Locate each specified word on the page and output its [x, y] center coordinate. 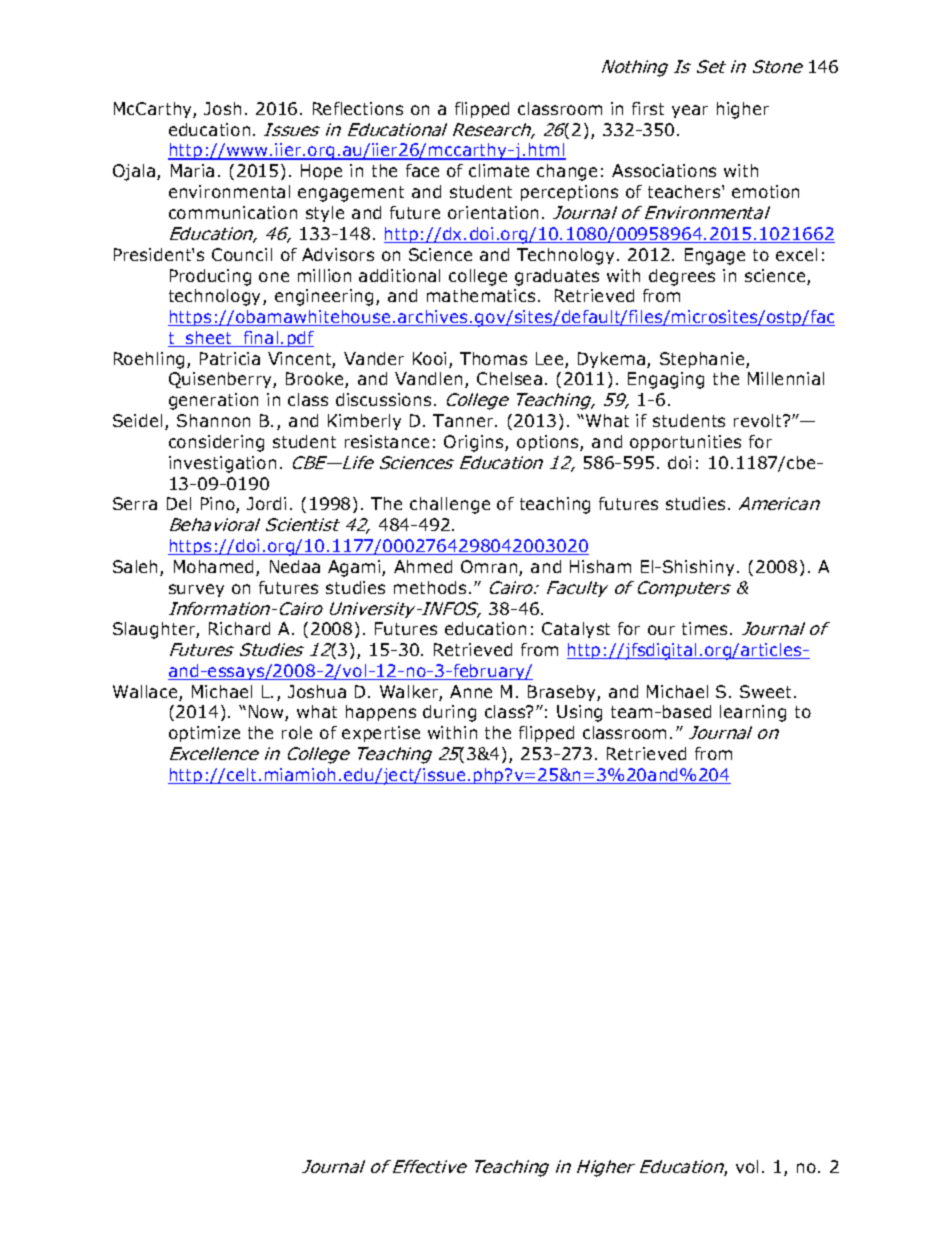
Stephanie [703, 360]
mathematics [481, 295]
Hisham [600, 566]
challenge [450, 505]
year [690, 111]
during [449, 713]
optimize [204, 734]
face [422, 170]
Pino [219, 505]
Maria [192, 170]
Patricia [230, 358]
